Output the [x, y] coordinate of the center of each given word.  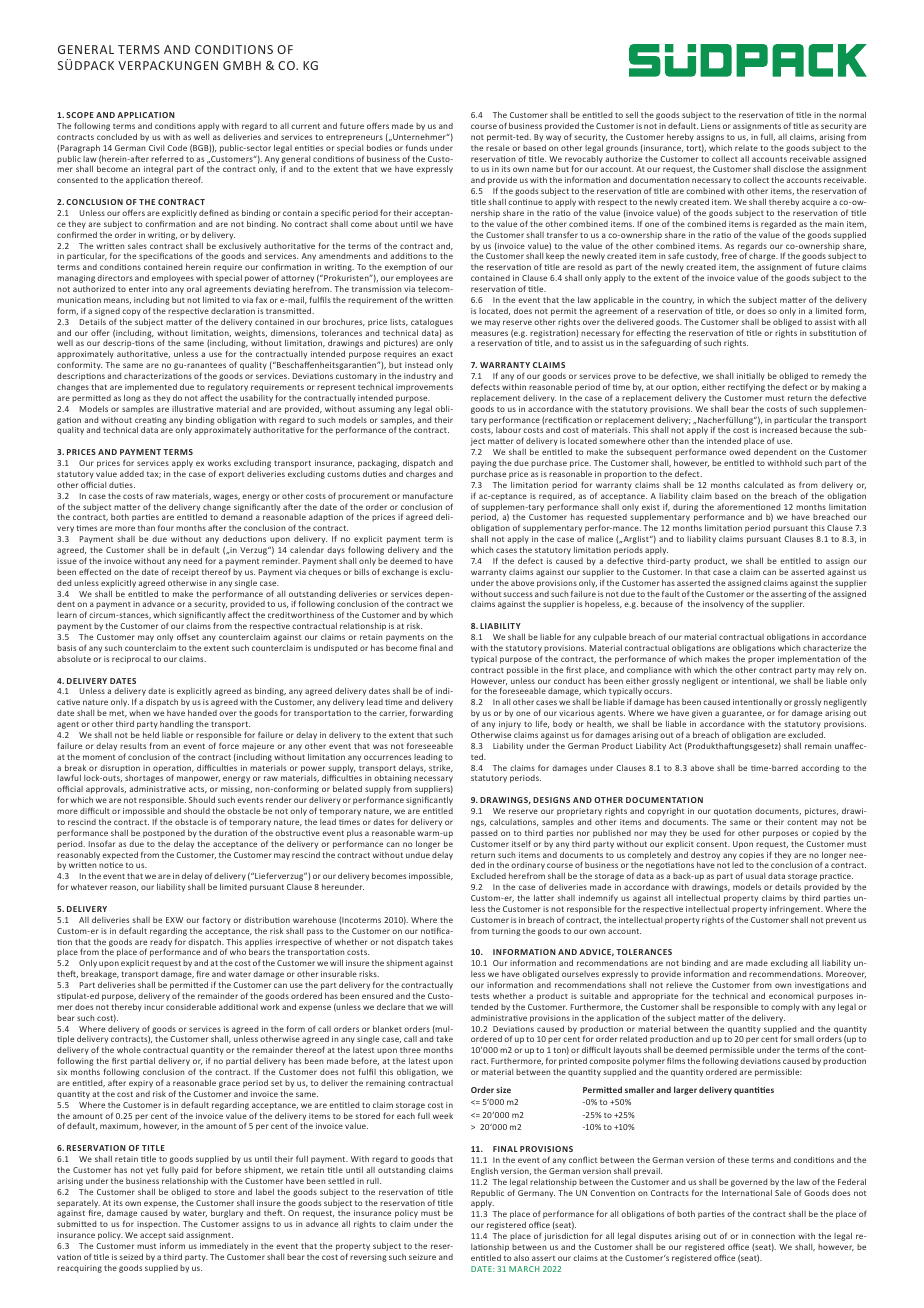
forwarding [431, 713]
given [702, 714]
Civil [156, 148]
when [139, 713]
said [175, 1235]
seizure [422, 1257]
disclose [788, 168]
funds [416, 147]
